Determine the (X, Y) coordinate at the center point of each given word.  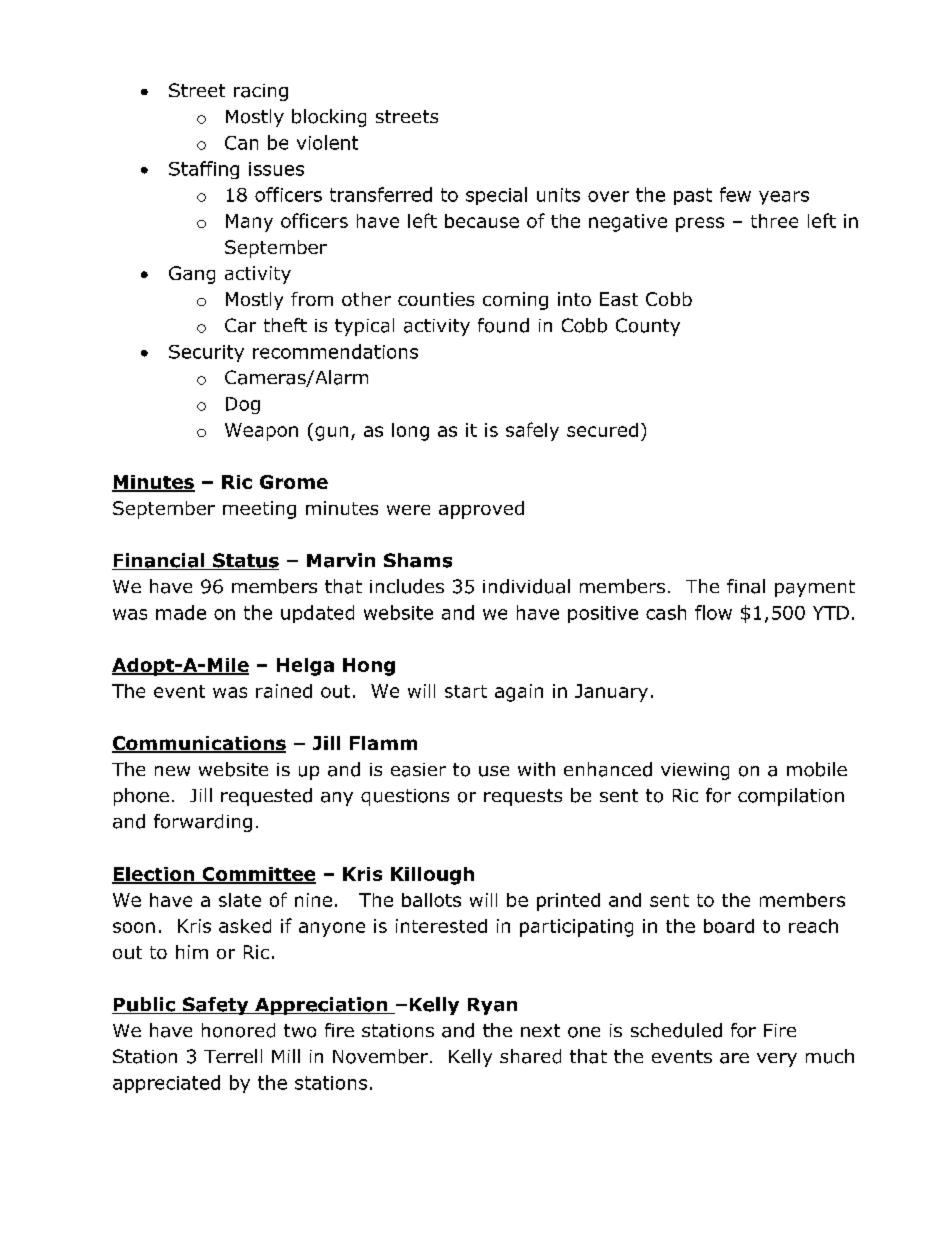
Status (245, 561)
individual (526, 586)
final (746, 586)
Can (241, 143)
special (496, 196)
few (735, 194)
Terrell (233, 1056)
